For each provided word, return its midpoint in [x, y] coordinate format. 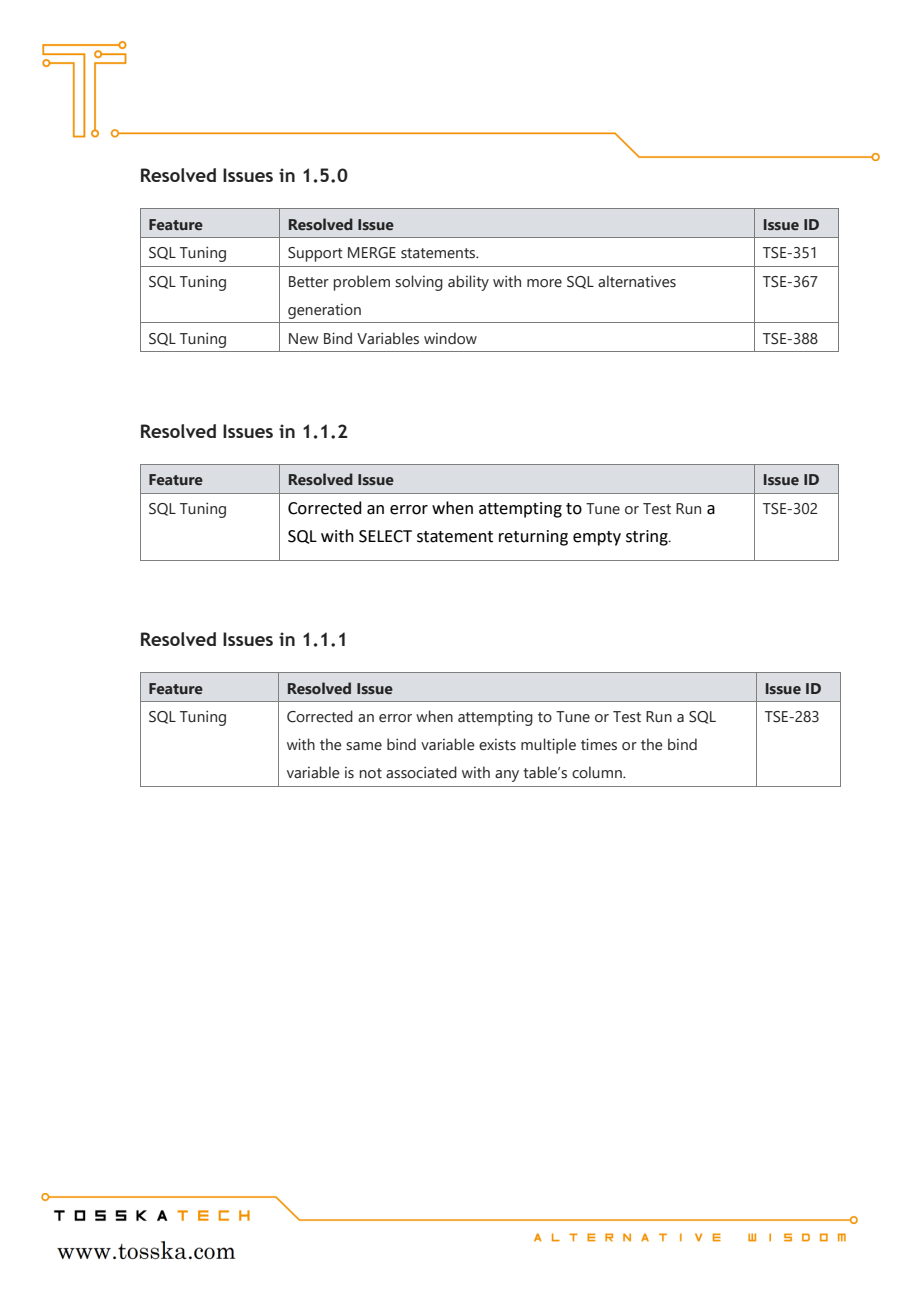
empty [597, 538]
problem [362, 283]
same [364, 746]
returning [533, 538]
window [450, 338]
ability [468, 283]
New [304, 339]
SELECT [385, 536]
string [648, 538]
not [371, 773]
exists [497, 745]
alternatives [637, 281]
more [544, 283]
